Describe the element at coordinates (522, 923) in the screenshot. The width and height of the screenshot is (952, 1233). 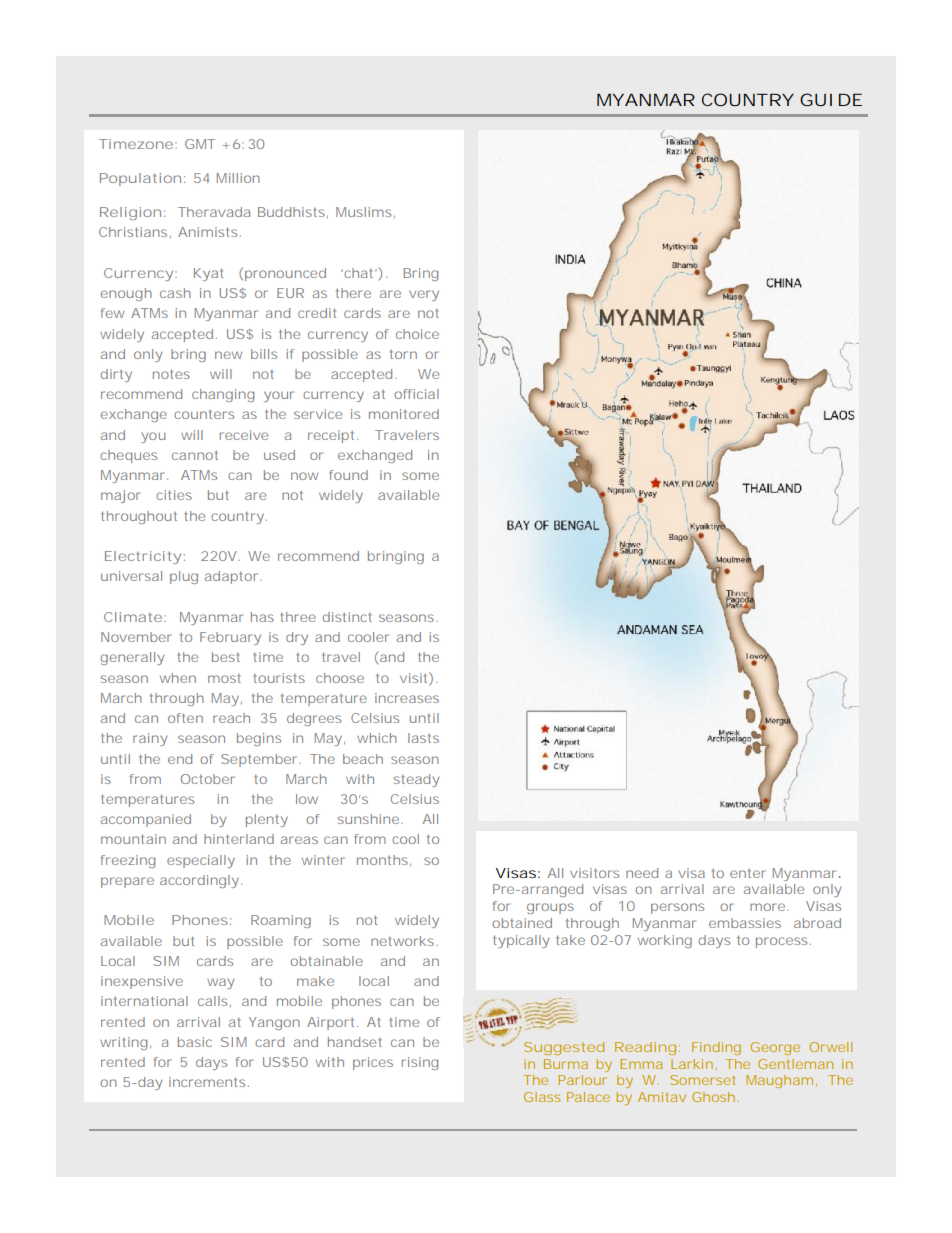
I see `obtained` at that location.
